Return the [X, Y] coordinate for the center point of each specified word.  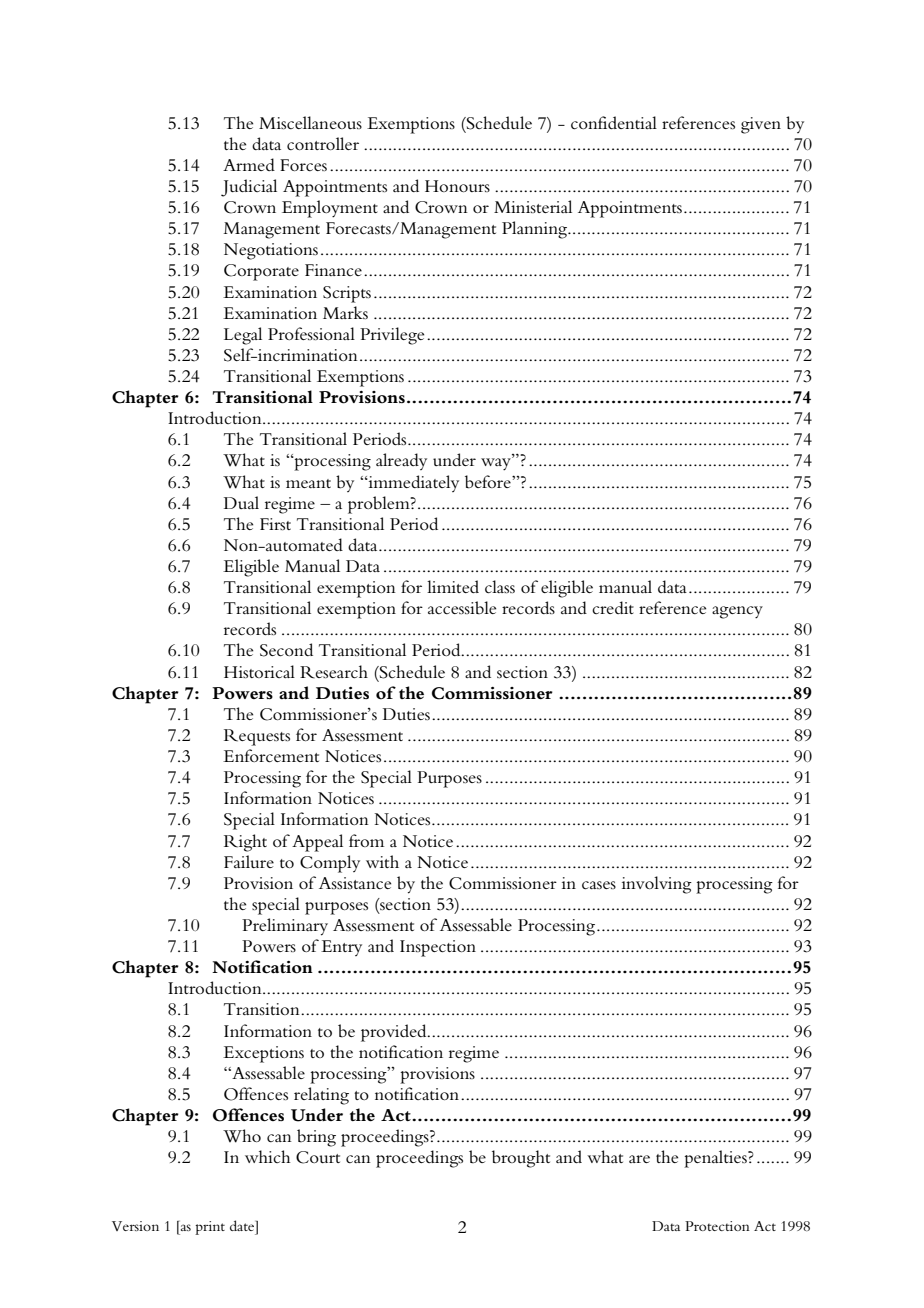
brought [521, 1159]
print [210, 1228]
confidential [614, 122]
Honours [457, 186]
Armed [249, 164]
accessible [462, 608]
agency [737, 612]
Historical [259, 671]
